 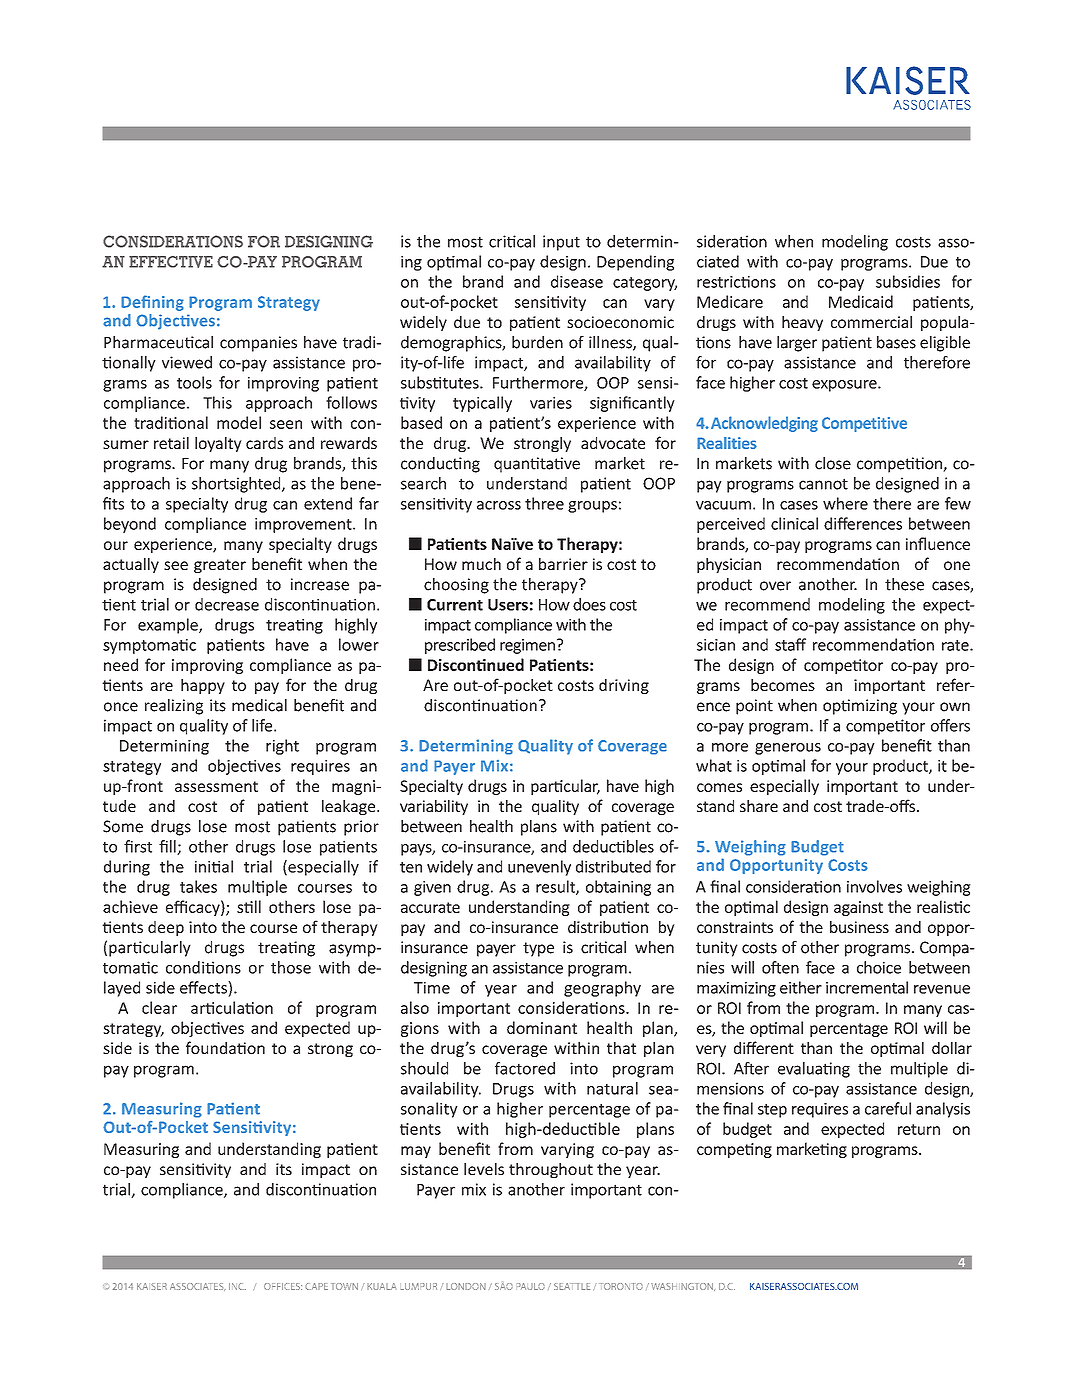 What do you see at coordinates (904, 584) in the image?
I see `these` at bounding box center [904, 584].
